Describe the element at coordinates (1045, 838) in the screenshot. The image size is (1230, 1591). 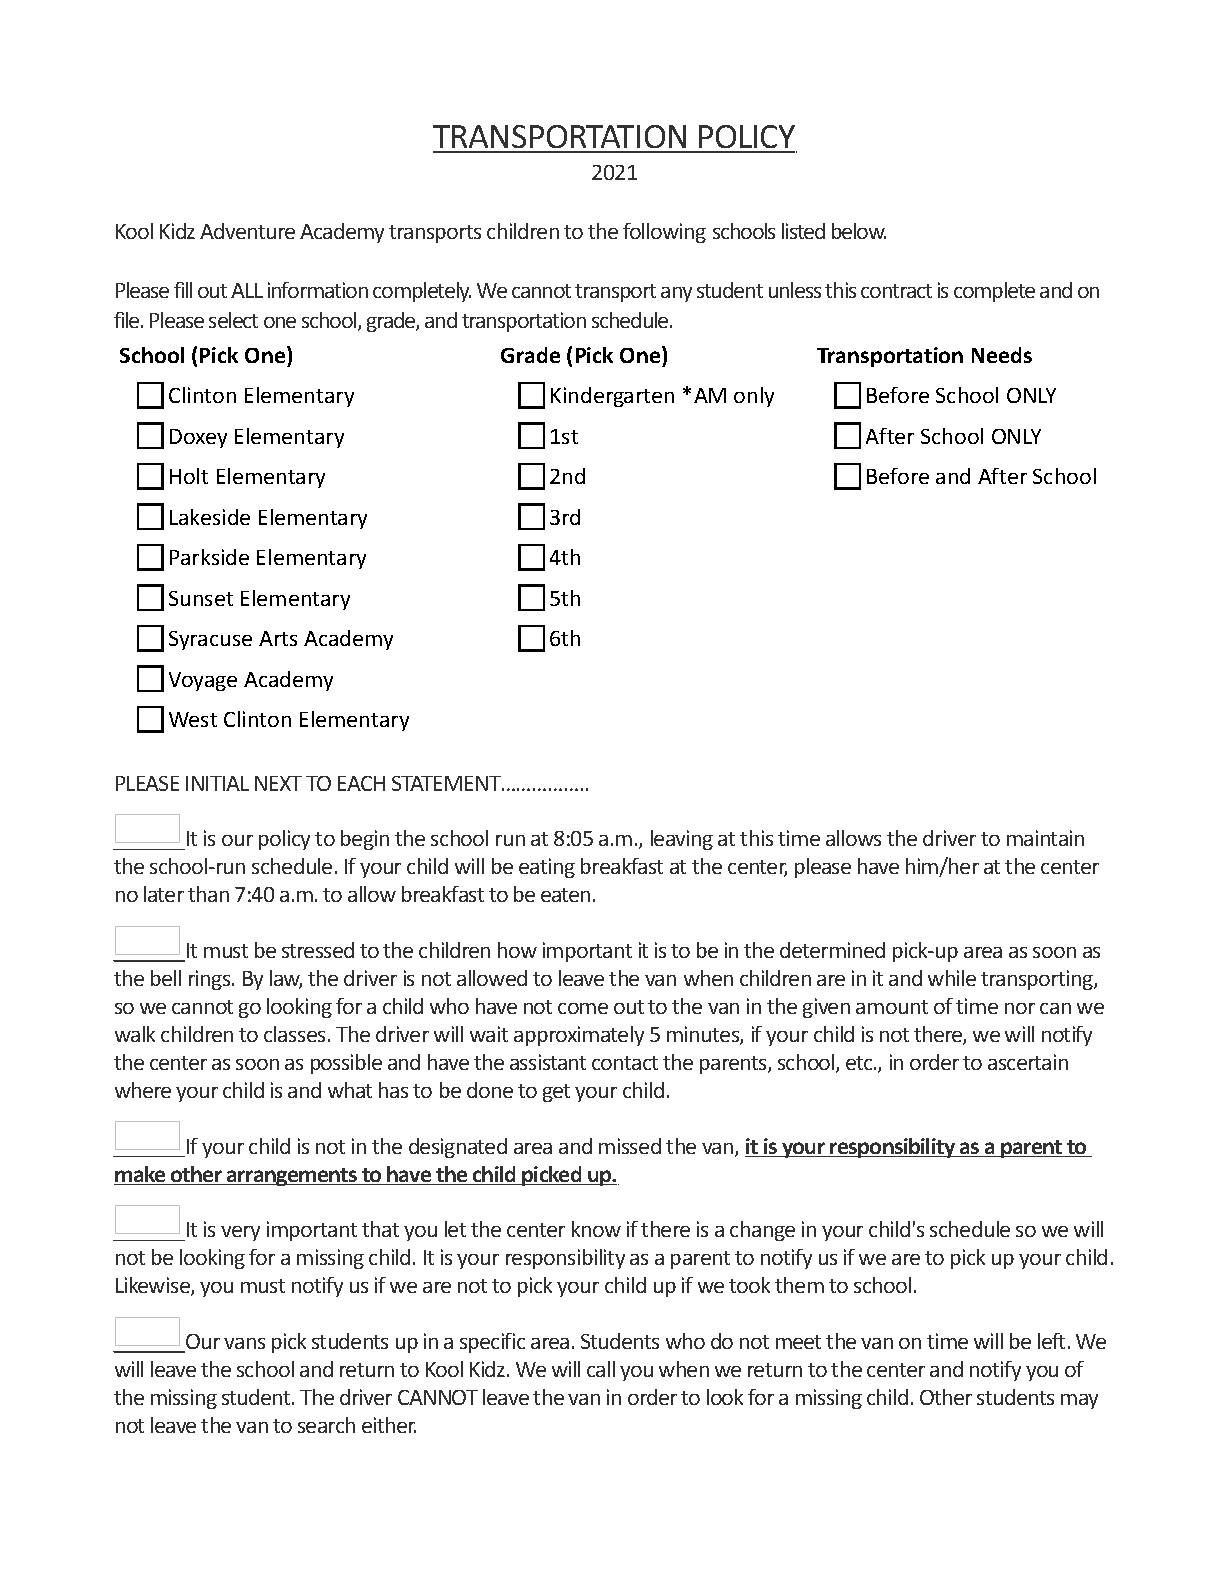
I see `maintain` at that location.
